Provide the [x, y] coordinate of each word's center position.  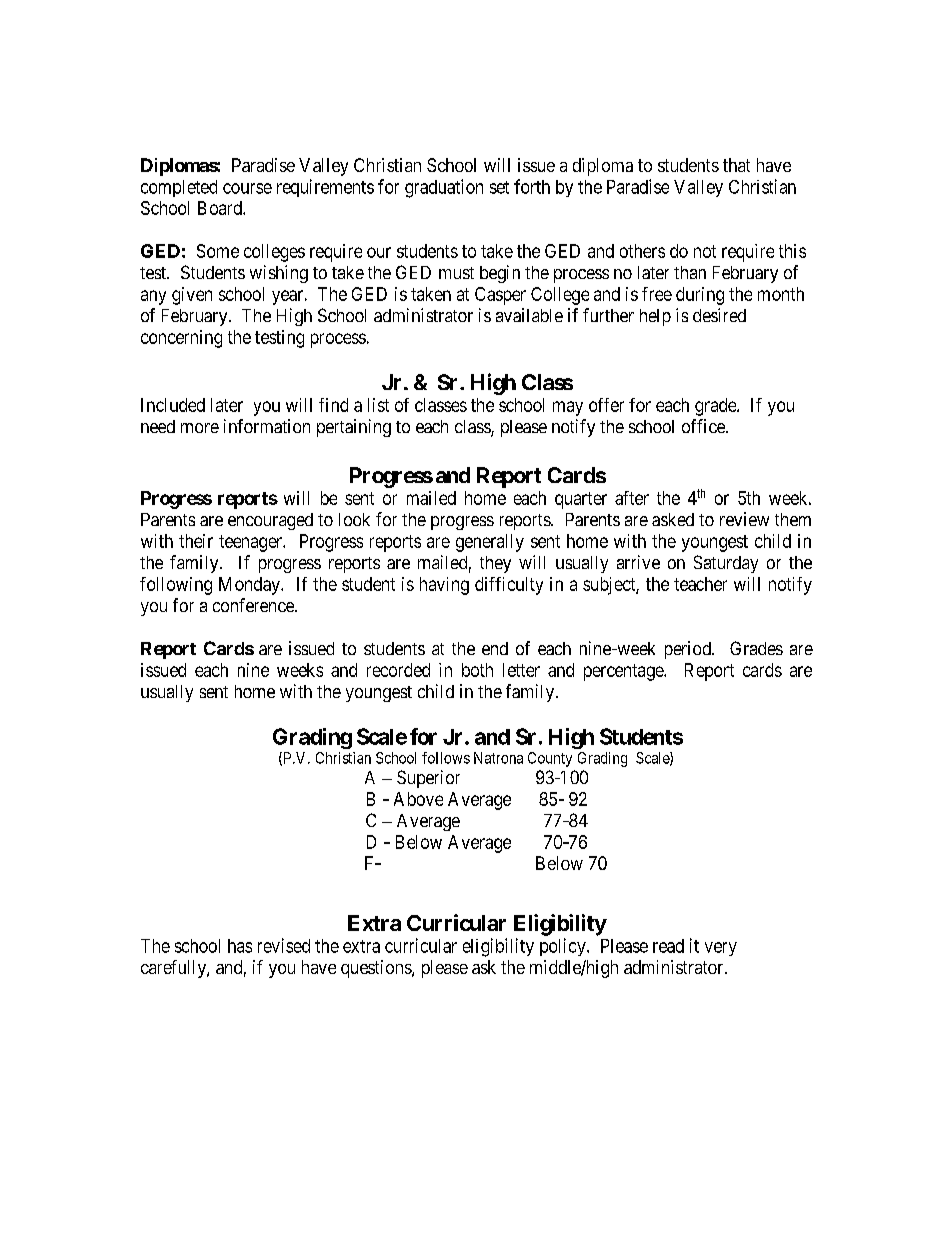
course [247, 188]
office [704, 426]
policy [564, 947]
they [495, 564]
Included [173, 405]
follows [446, 758]
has [240, 946]
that [736, 165]
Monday [250, 586]
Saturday [726, 564]
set [499, 187]
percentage [624, 672]
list [378, 405]
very [721, 949]
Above [418, 799]
